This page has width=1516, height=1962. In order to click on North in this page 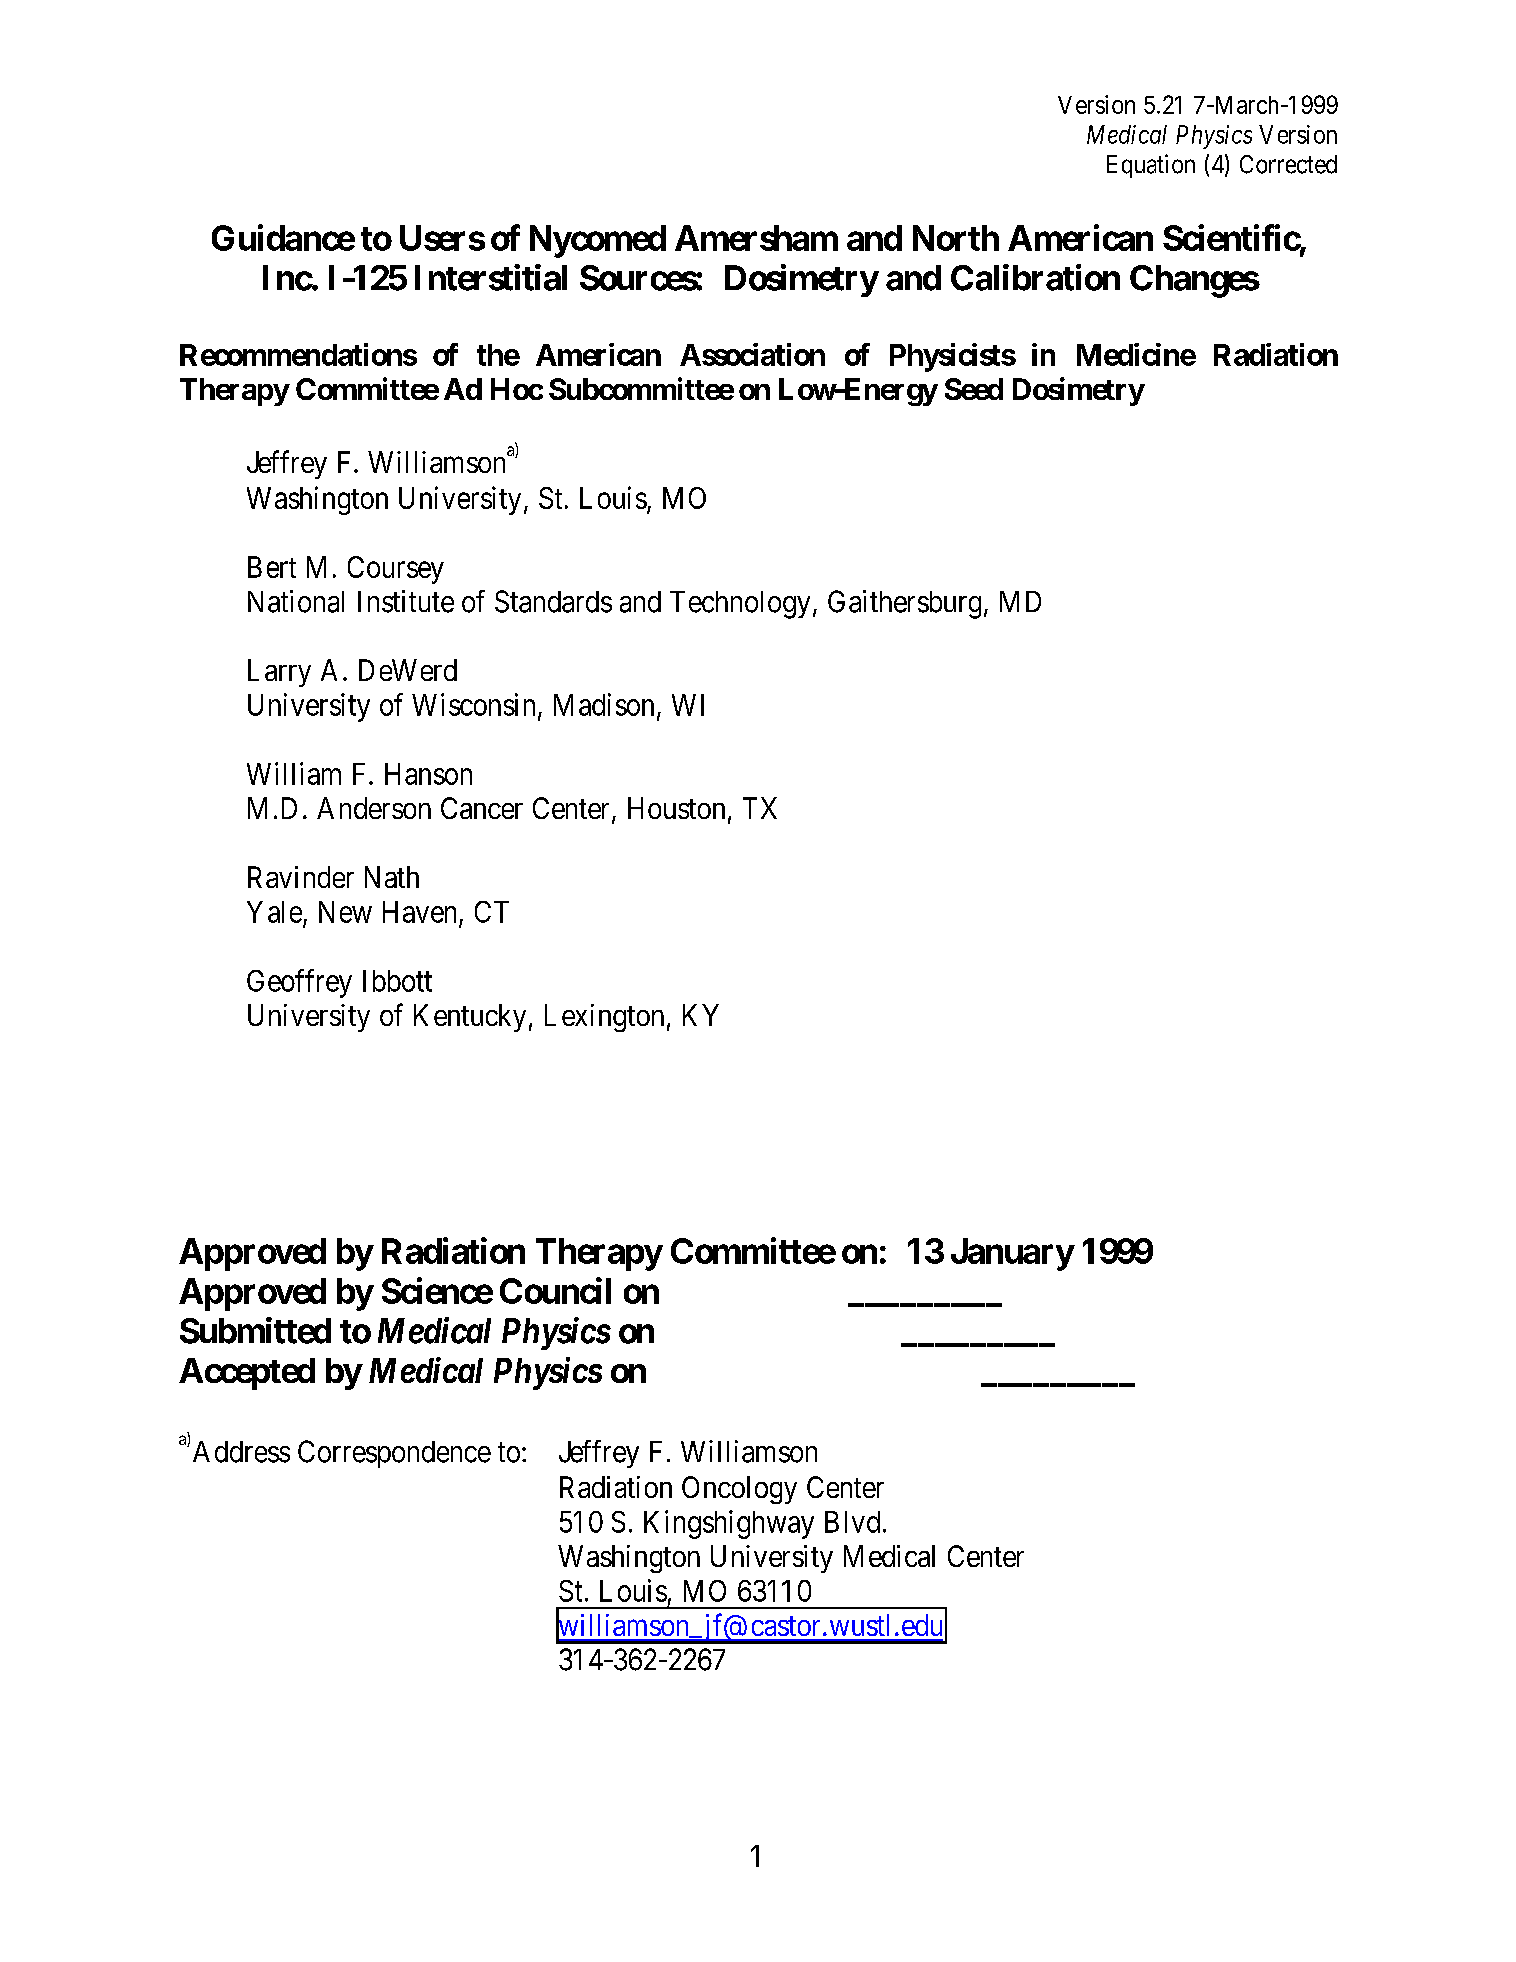, I will do `click(956, 238)`.
